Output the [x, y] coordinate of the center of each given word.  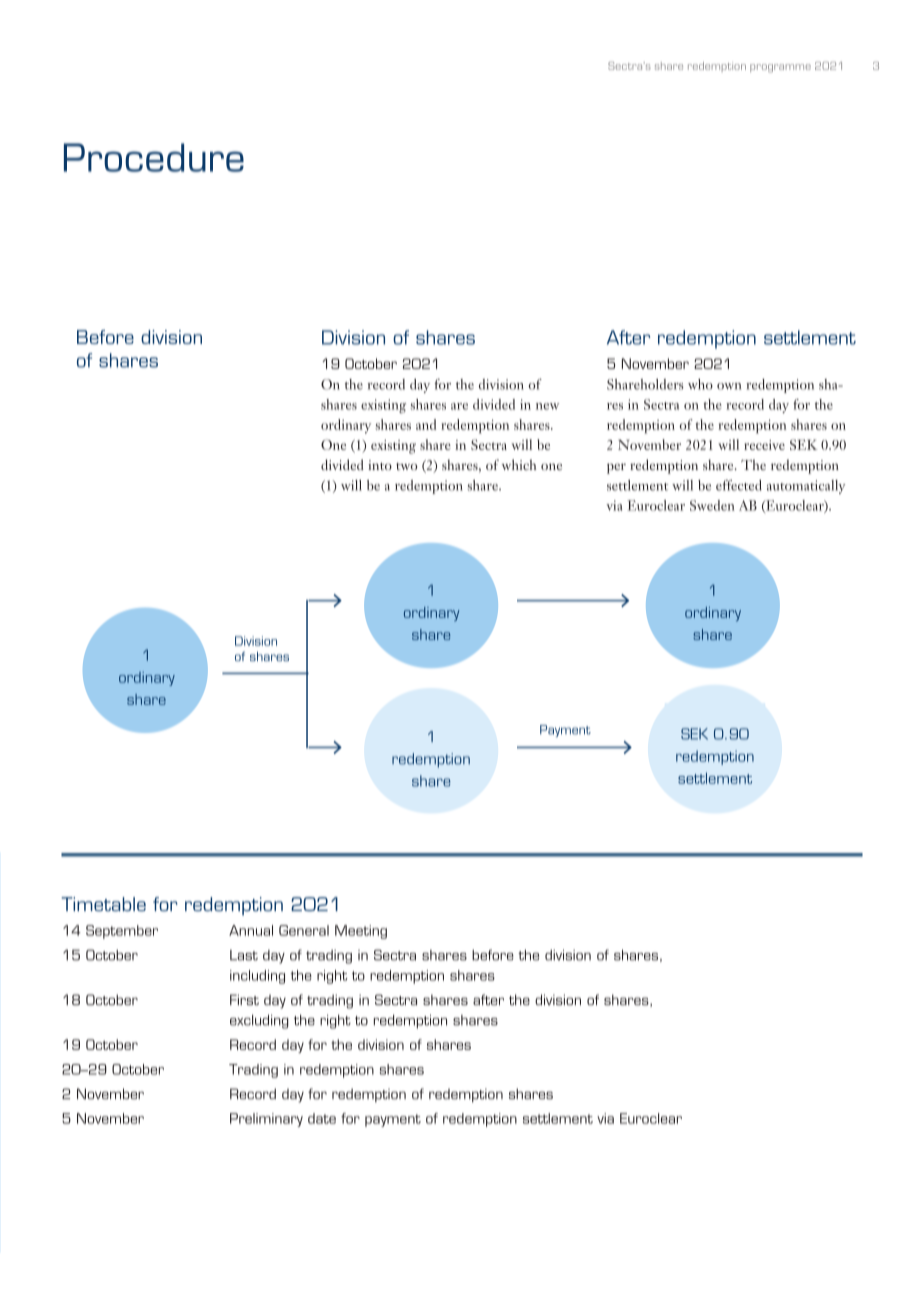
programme [780, 68]
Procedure [154, 157]
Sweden [712, 505]
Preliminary [266, 1120]
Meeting [361, 932]
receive [764, 445]
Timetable [103, 904]
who [700, 384]
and [426, 424]
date [322, 1118]
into [380, 465]
